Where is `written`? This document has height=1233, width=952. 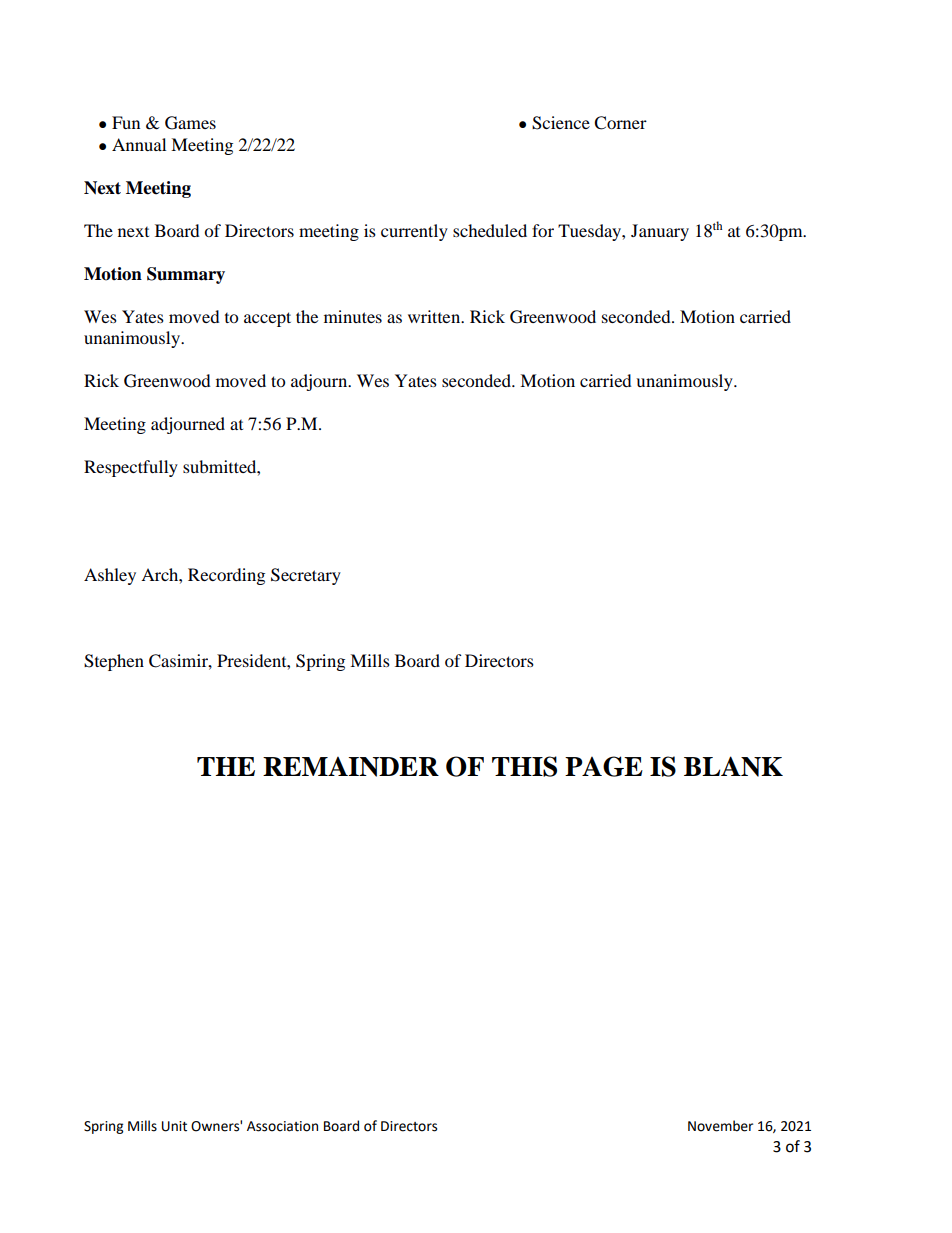
written is located at coordinates (435, 316).
